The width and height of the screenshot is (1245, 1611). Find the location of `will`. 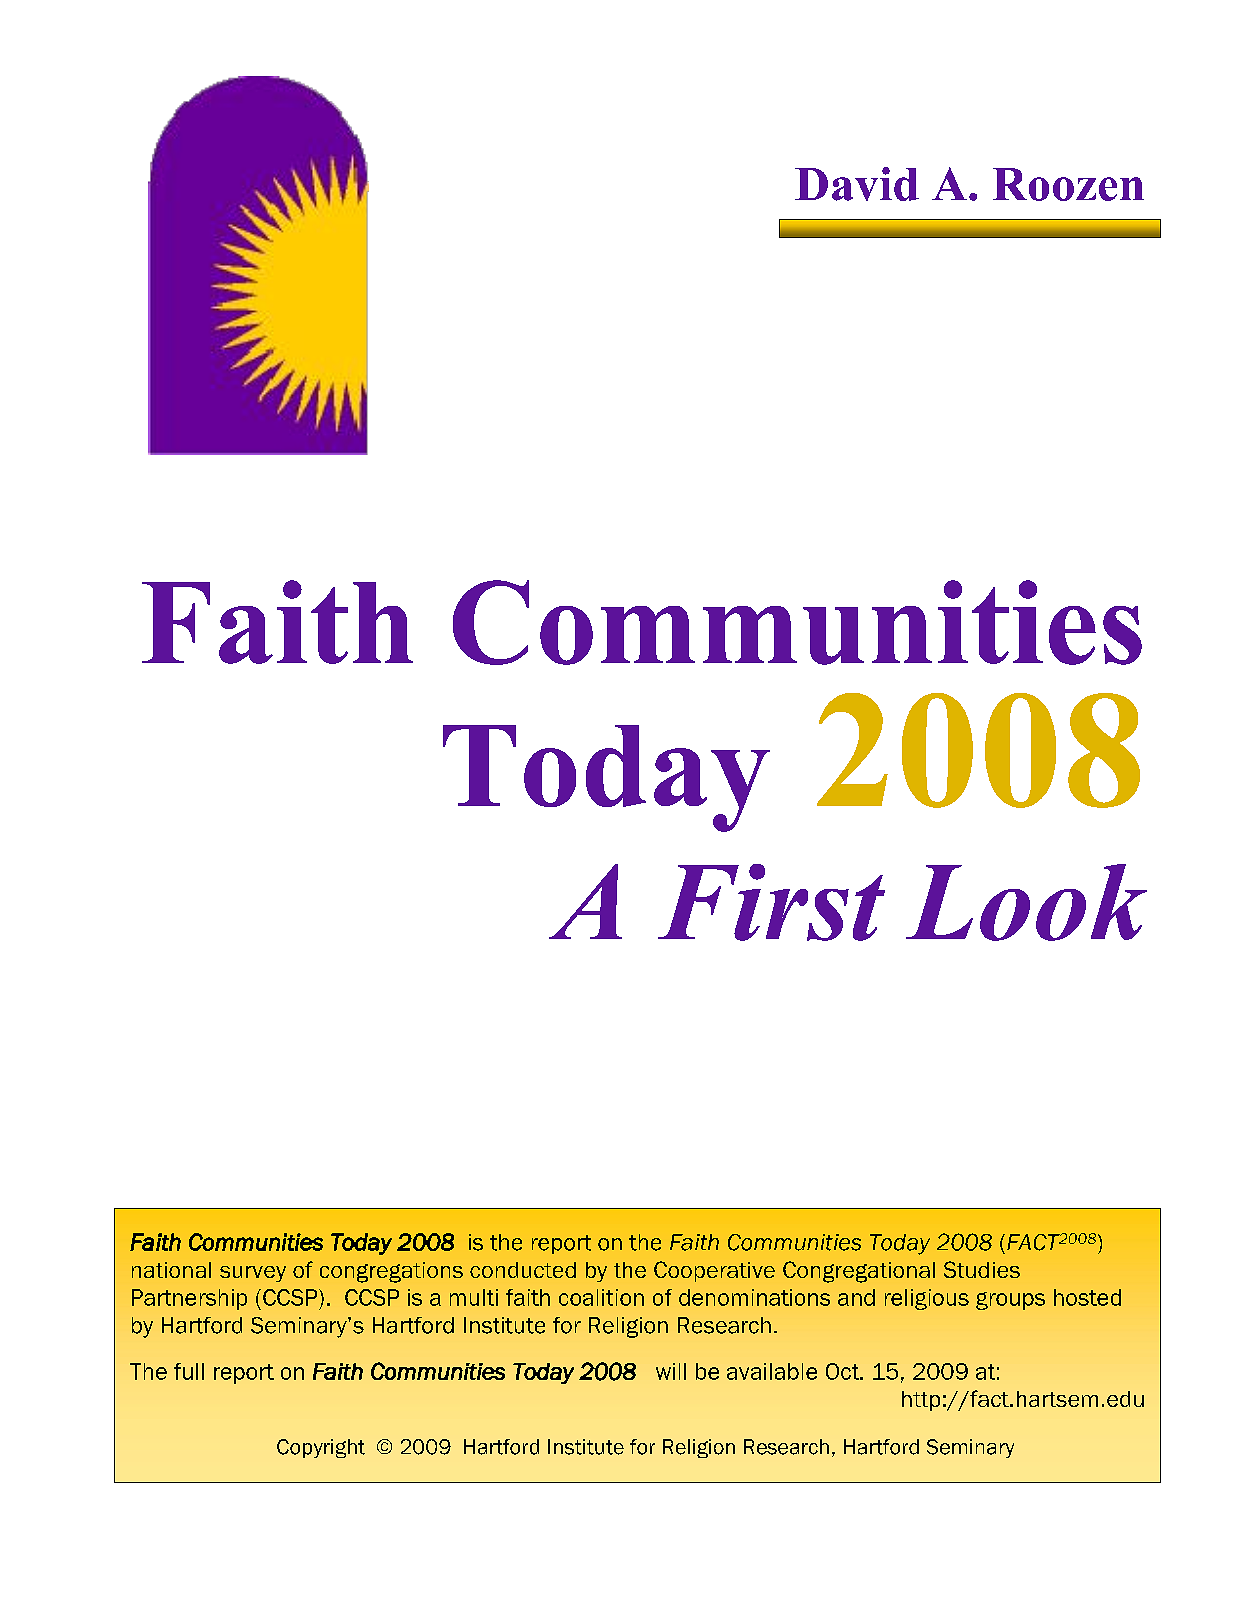

will is located at coordinates (671, 1371).
